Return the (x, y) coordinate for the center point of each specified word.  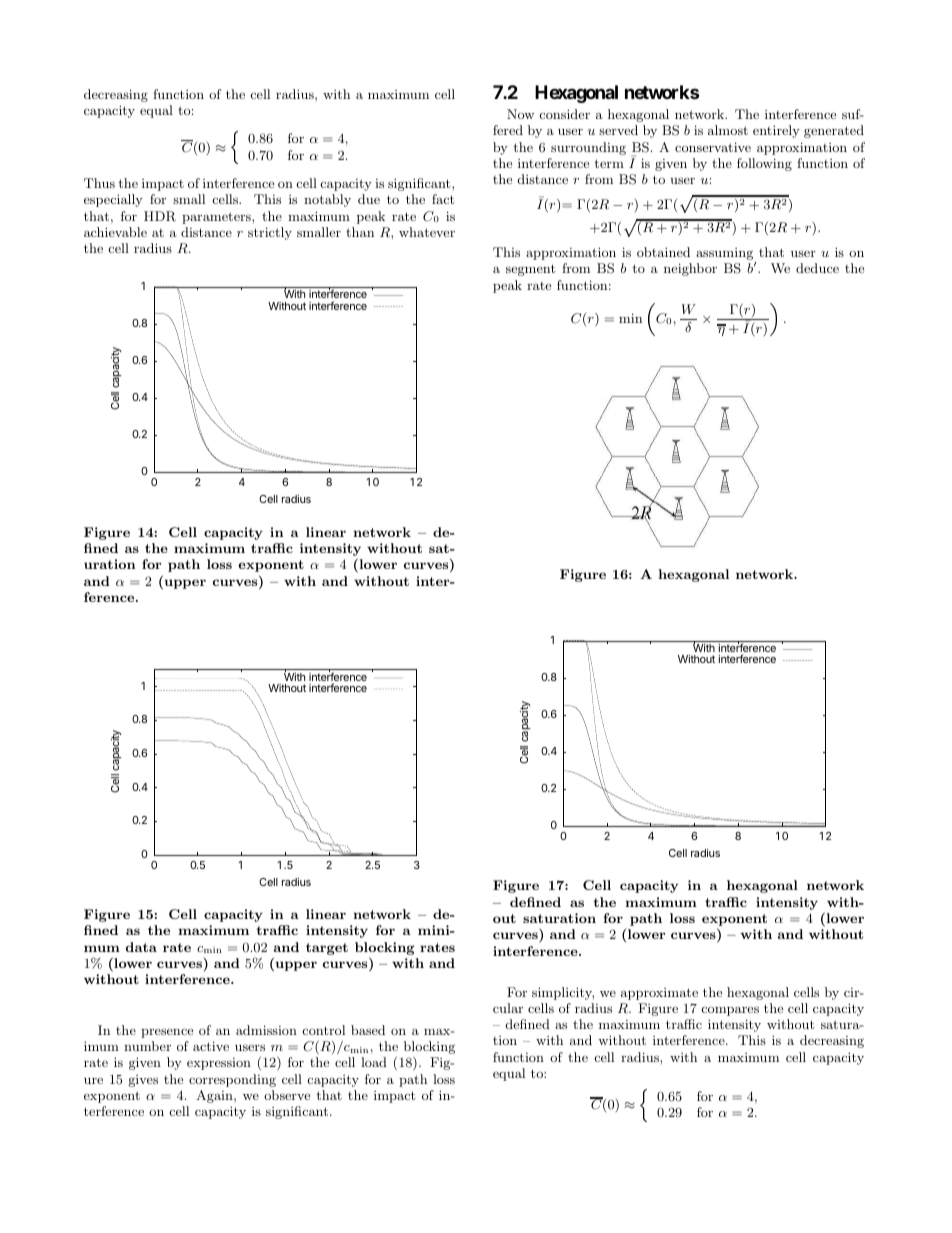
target (327, 949)
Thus (99, 183)
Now (520, 114)
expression (219, 1064)
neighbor (690, 269)
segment (530, 270)
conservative (713, 147)
